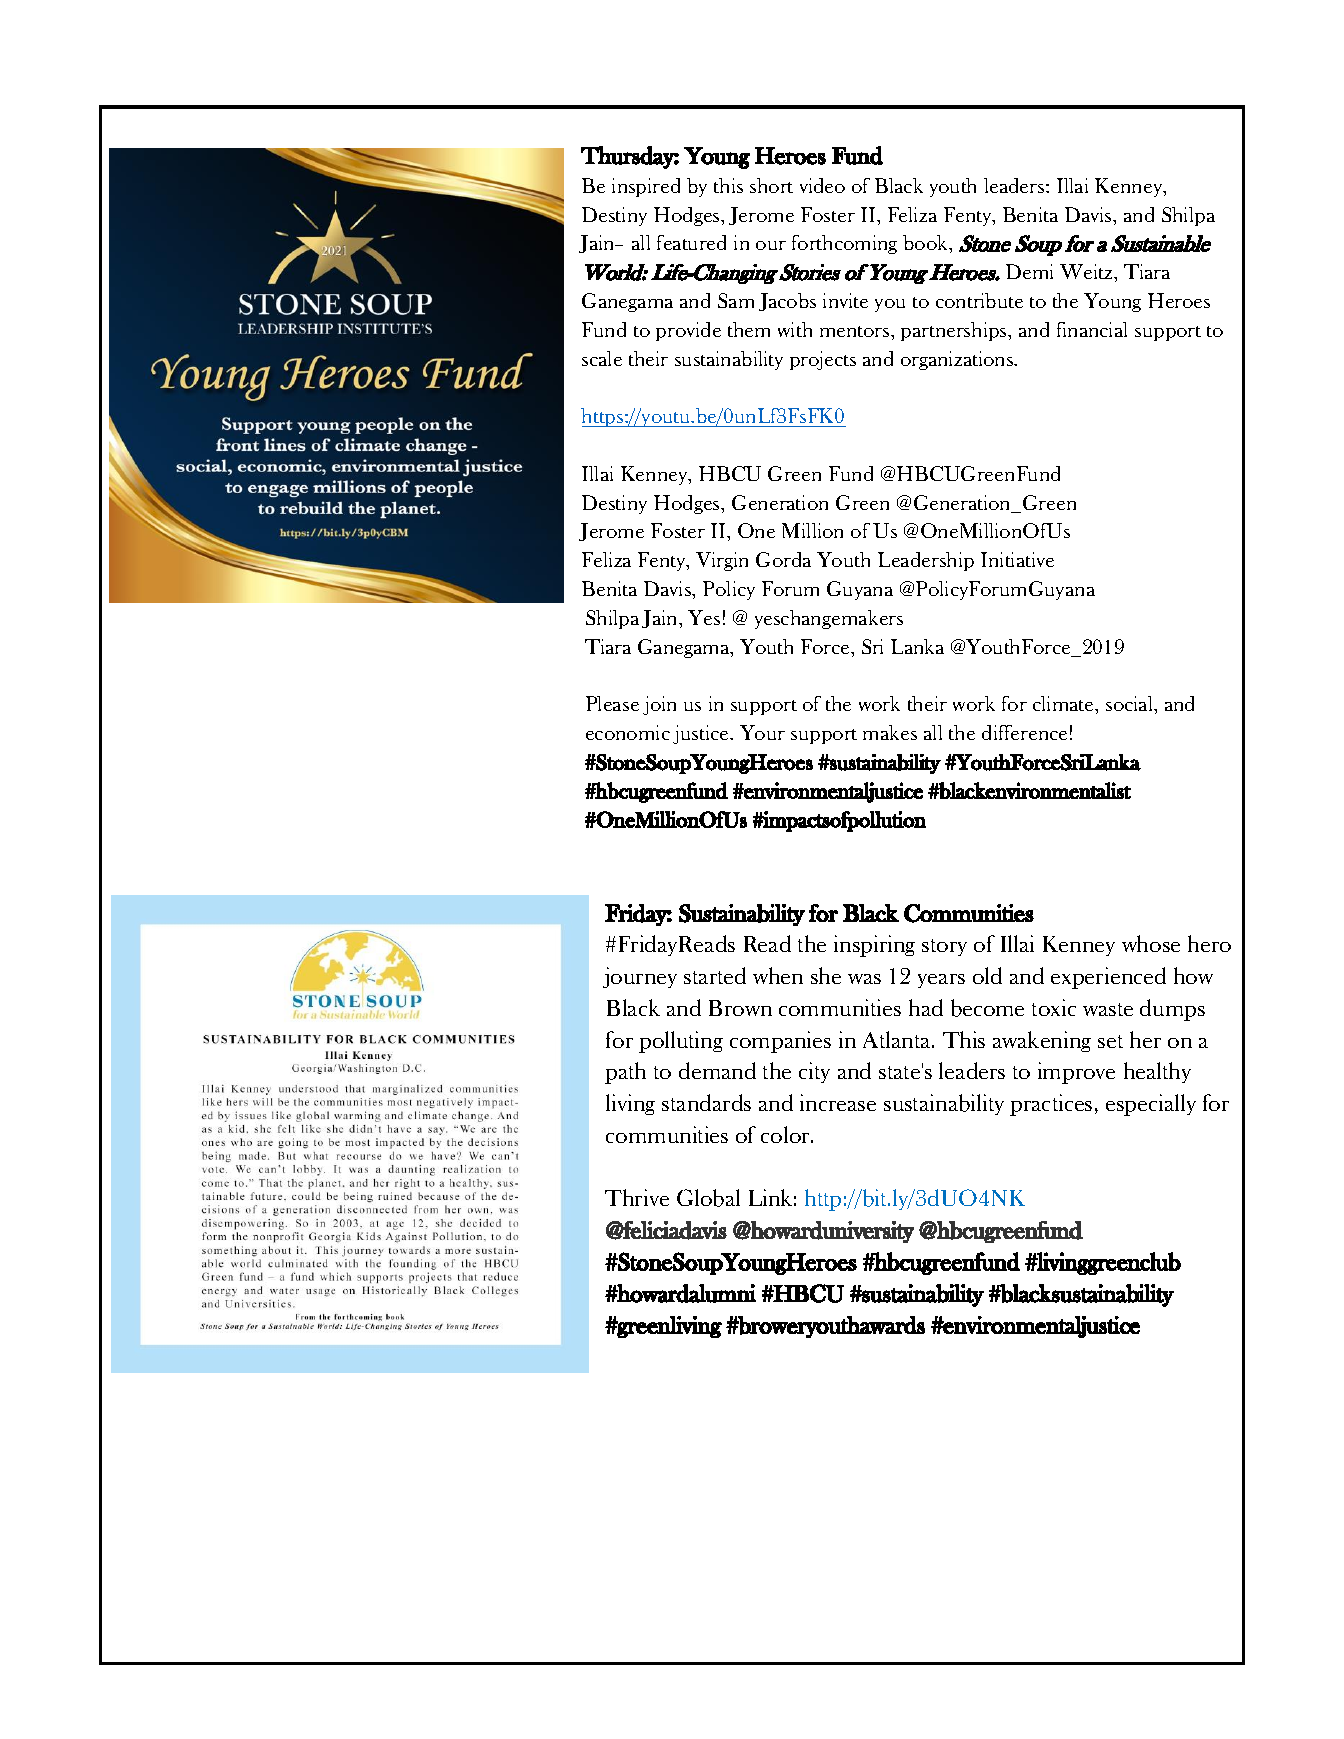  I want to click on increase, so click(838, 1102).
